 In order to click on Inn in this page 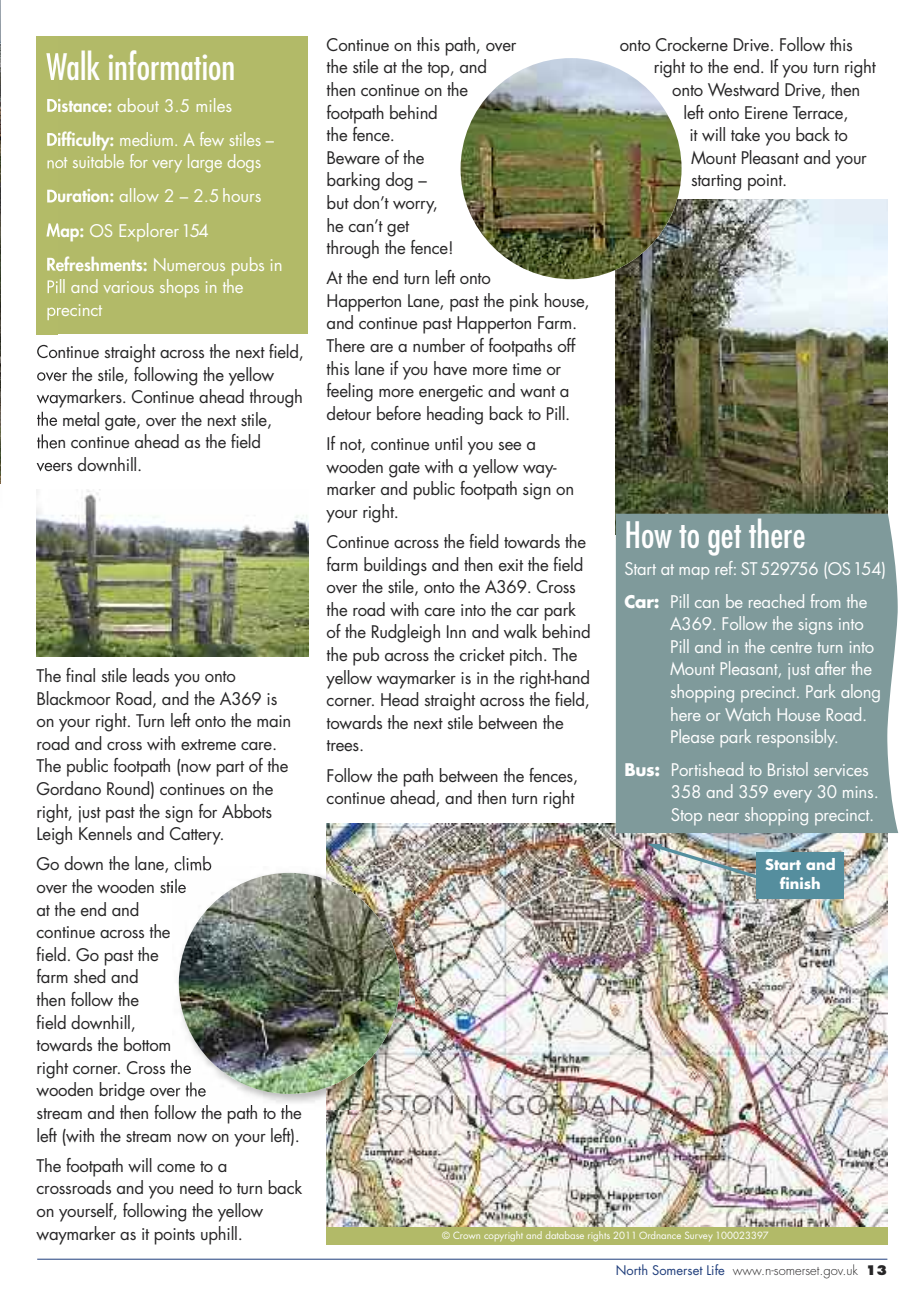, I will do `click(456, 631)`.
